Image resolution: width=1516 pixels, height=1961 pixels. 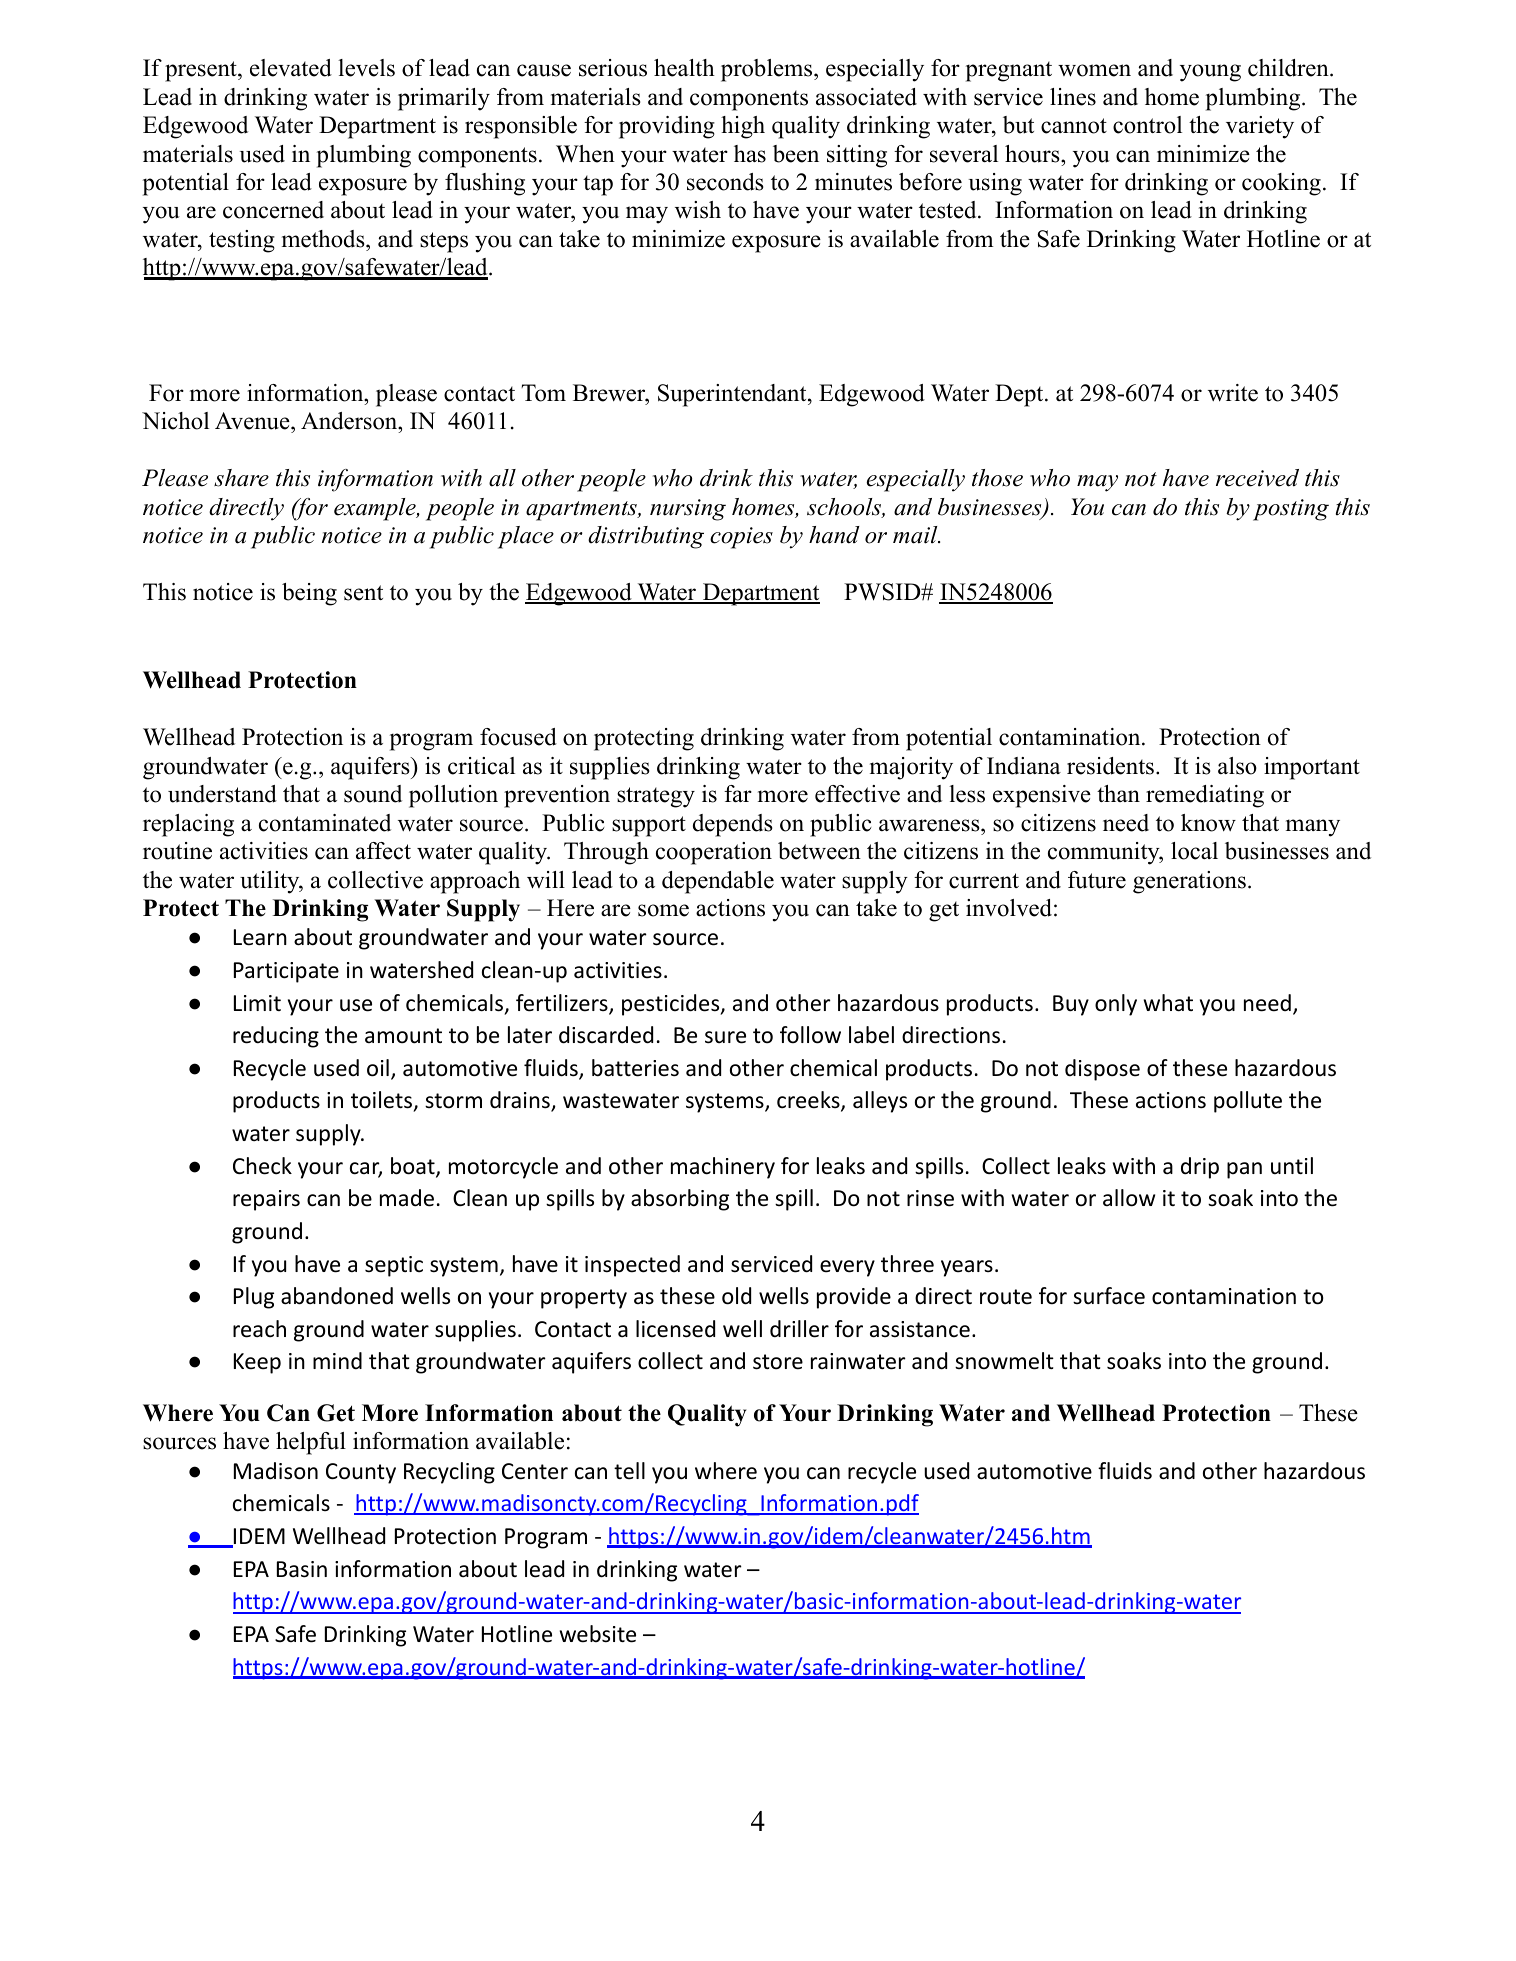 What do you see at coordinates (291, 68) in the image?
I see `elevated` at bounding box center [291, 68].
